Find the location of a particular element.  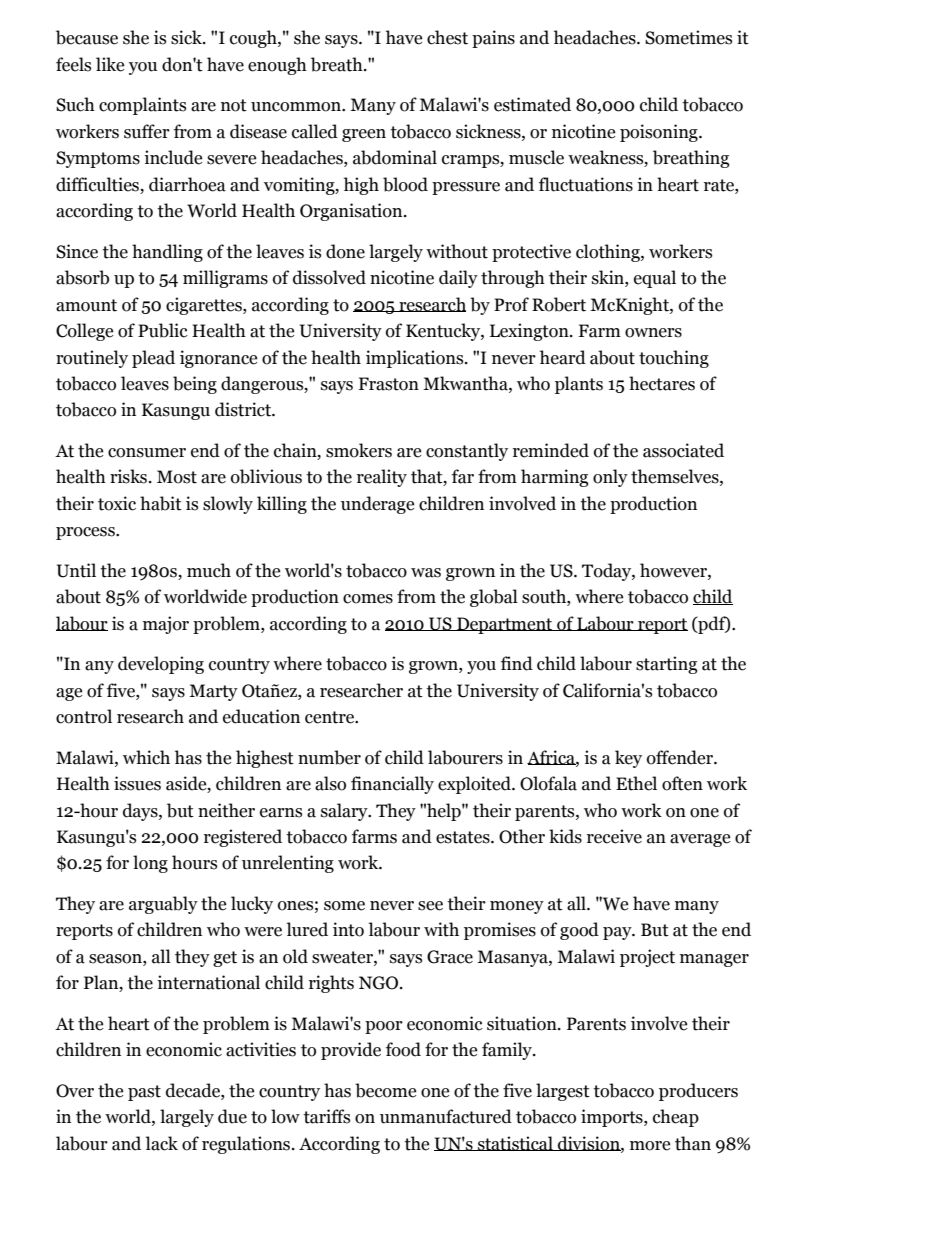

number is located at coordinates (329, 757).
